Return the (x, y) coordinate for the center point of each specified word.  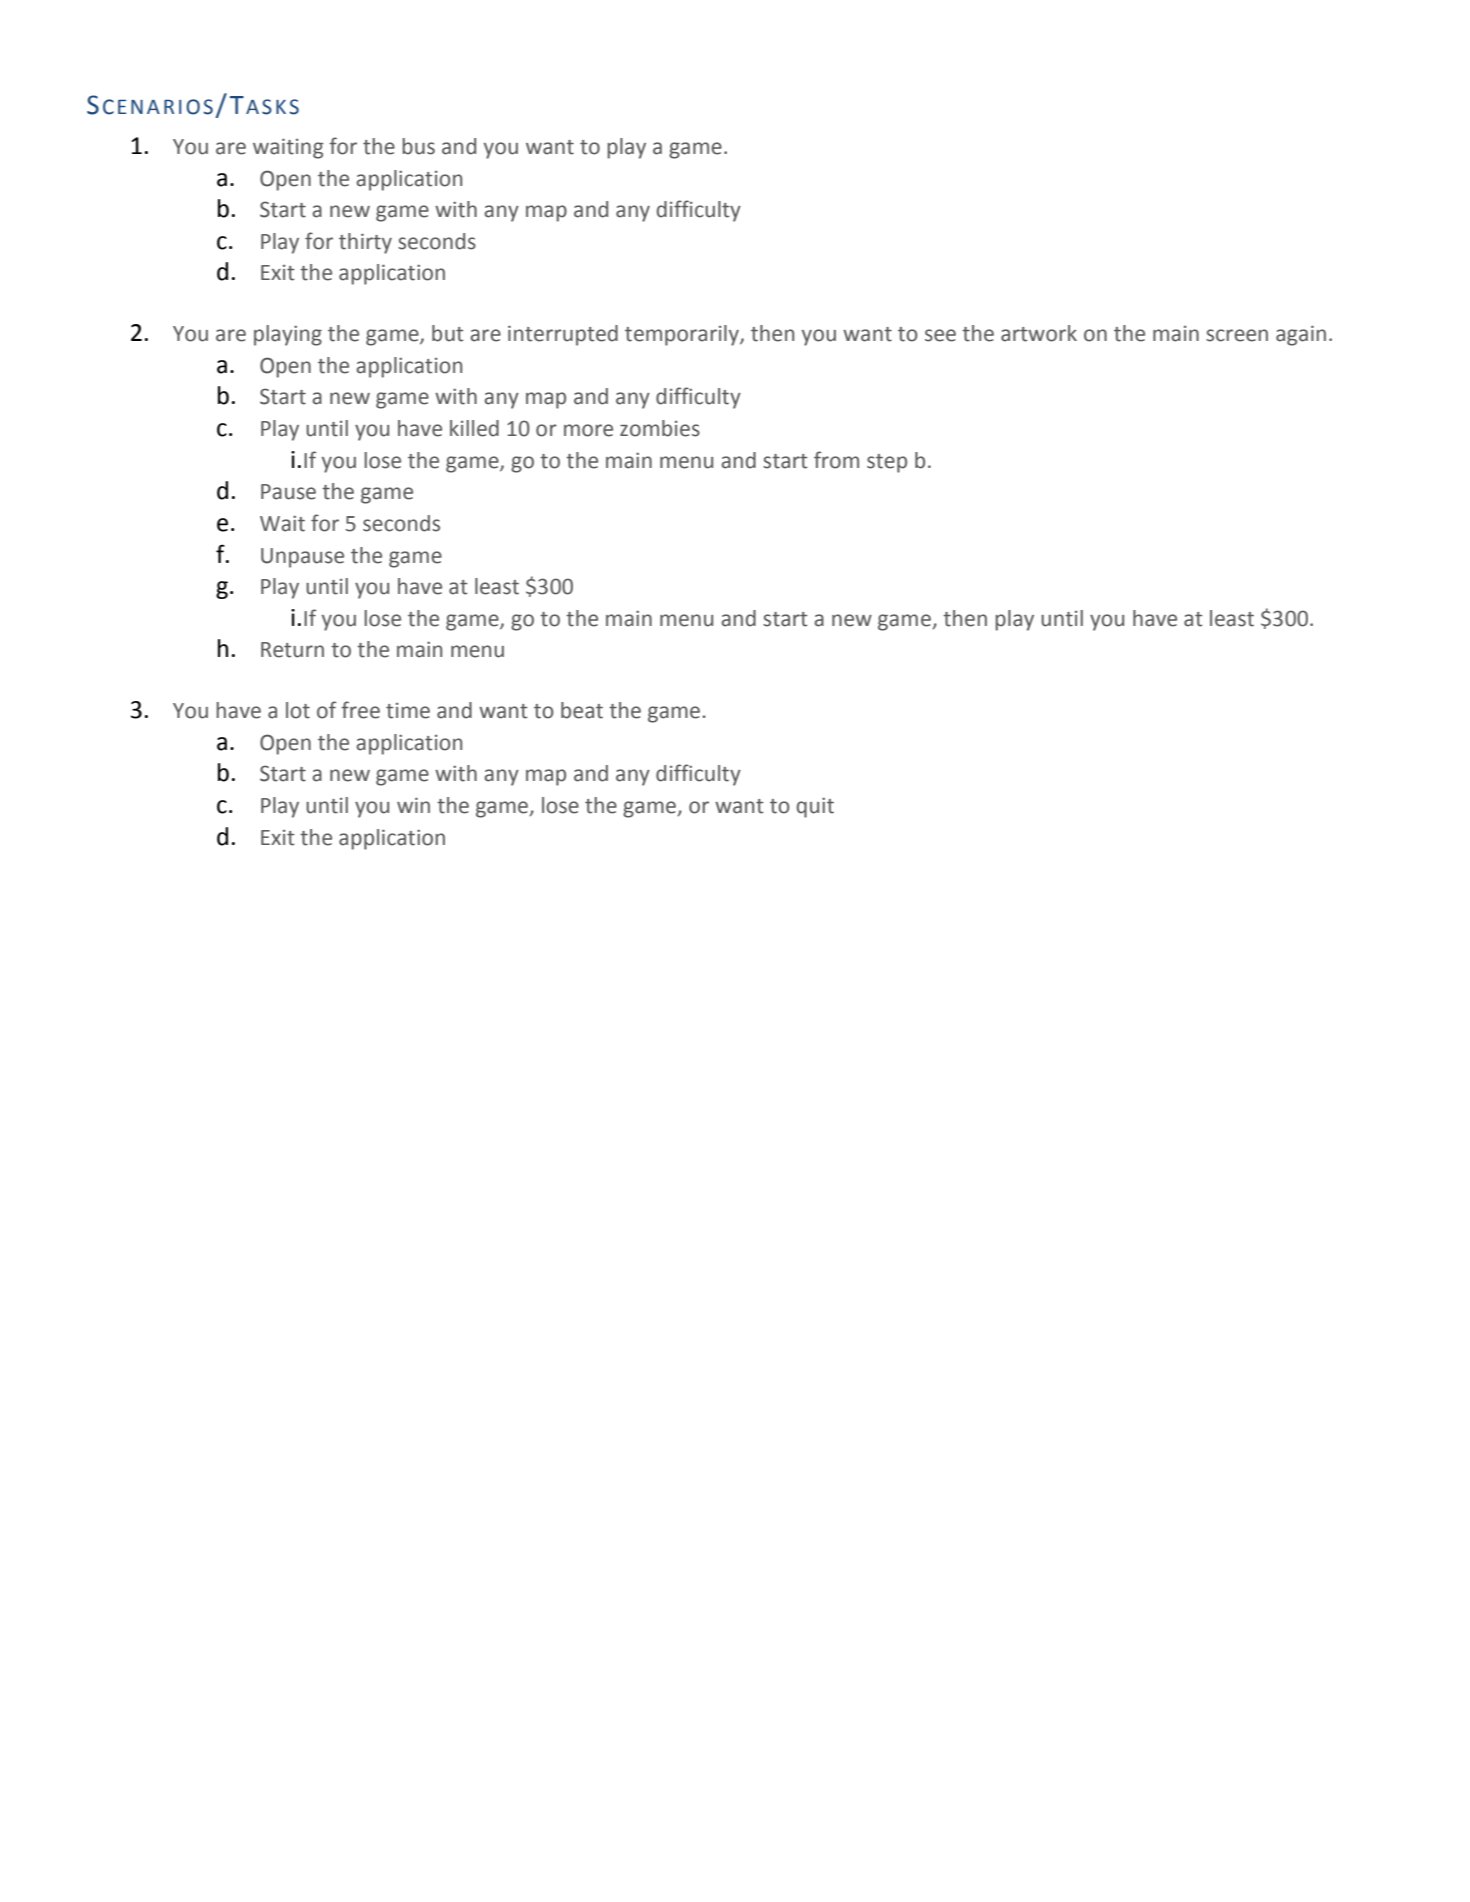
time (408, 711)
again (1301, 335)
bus (418, 146)
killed (474, 428)
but (448, 333)
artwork (1039, 333)
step (887, 463)
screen (1237, 335)
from (836, 460)
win (413, 805)
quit (815, 807)
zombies (660, 428)
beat (582, 710)
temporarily (683, 335)
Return (292, 650)
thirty (365, 243)
